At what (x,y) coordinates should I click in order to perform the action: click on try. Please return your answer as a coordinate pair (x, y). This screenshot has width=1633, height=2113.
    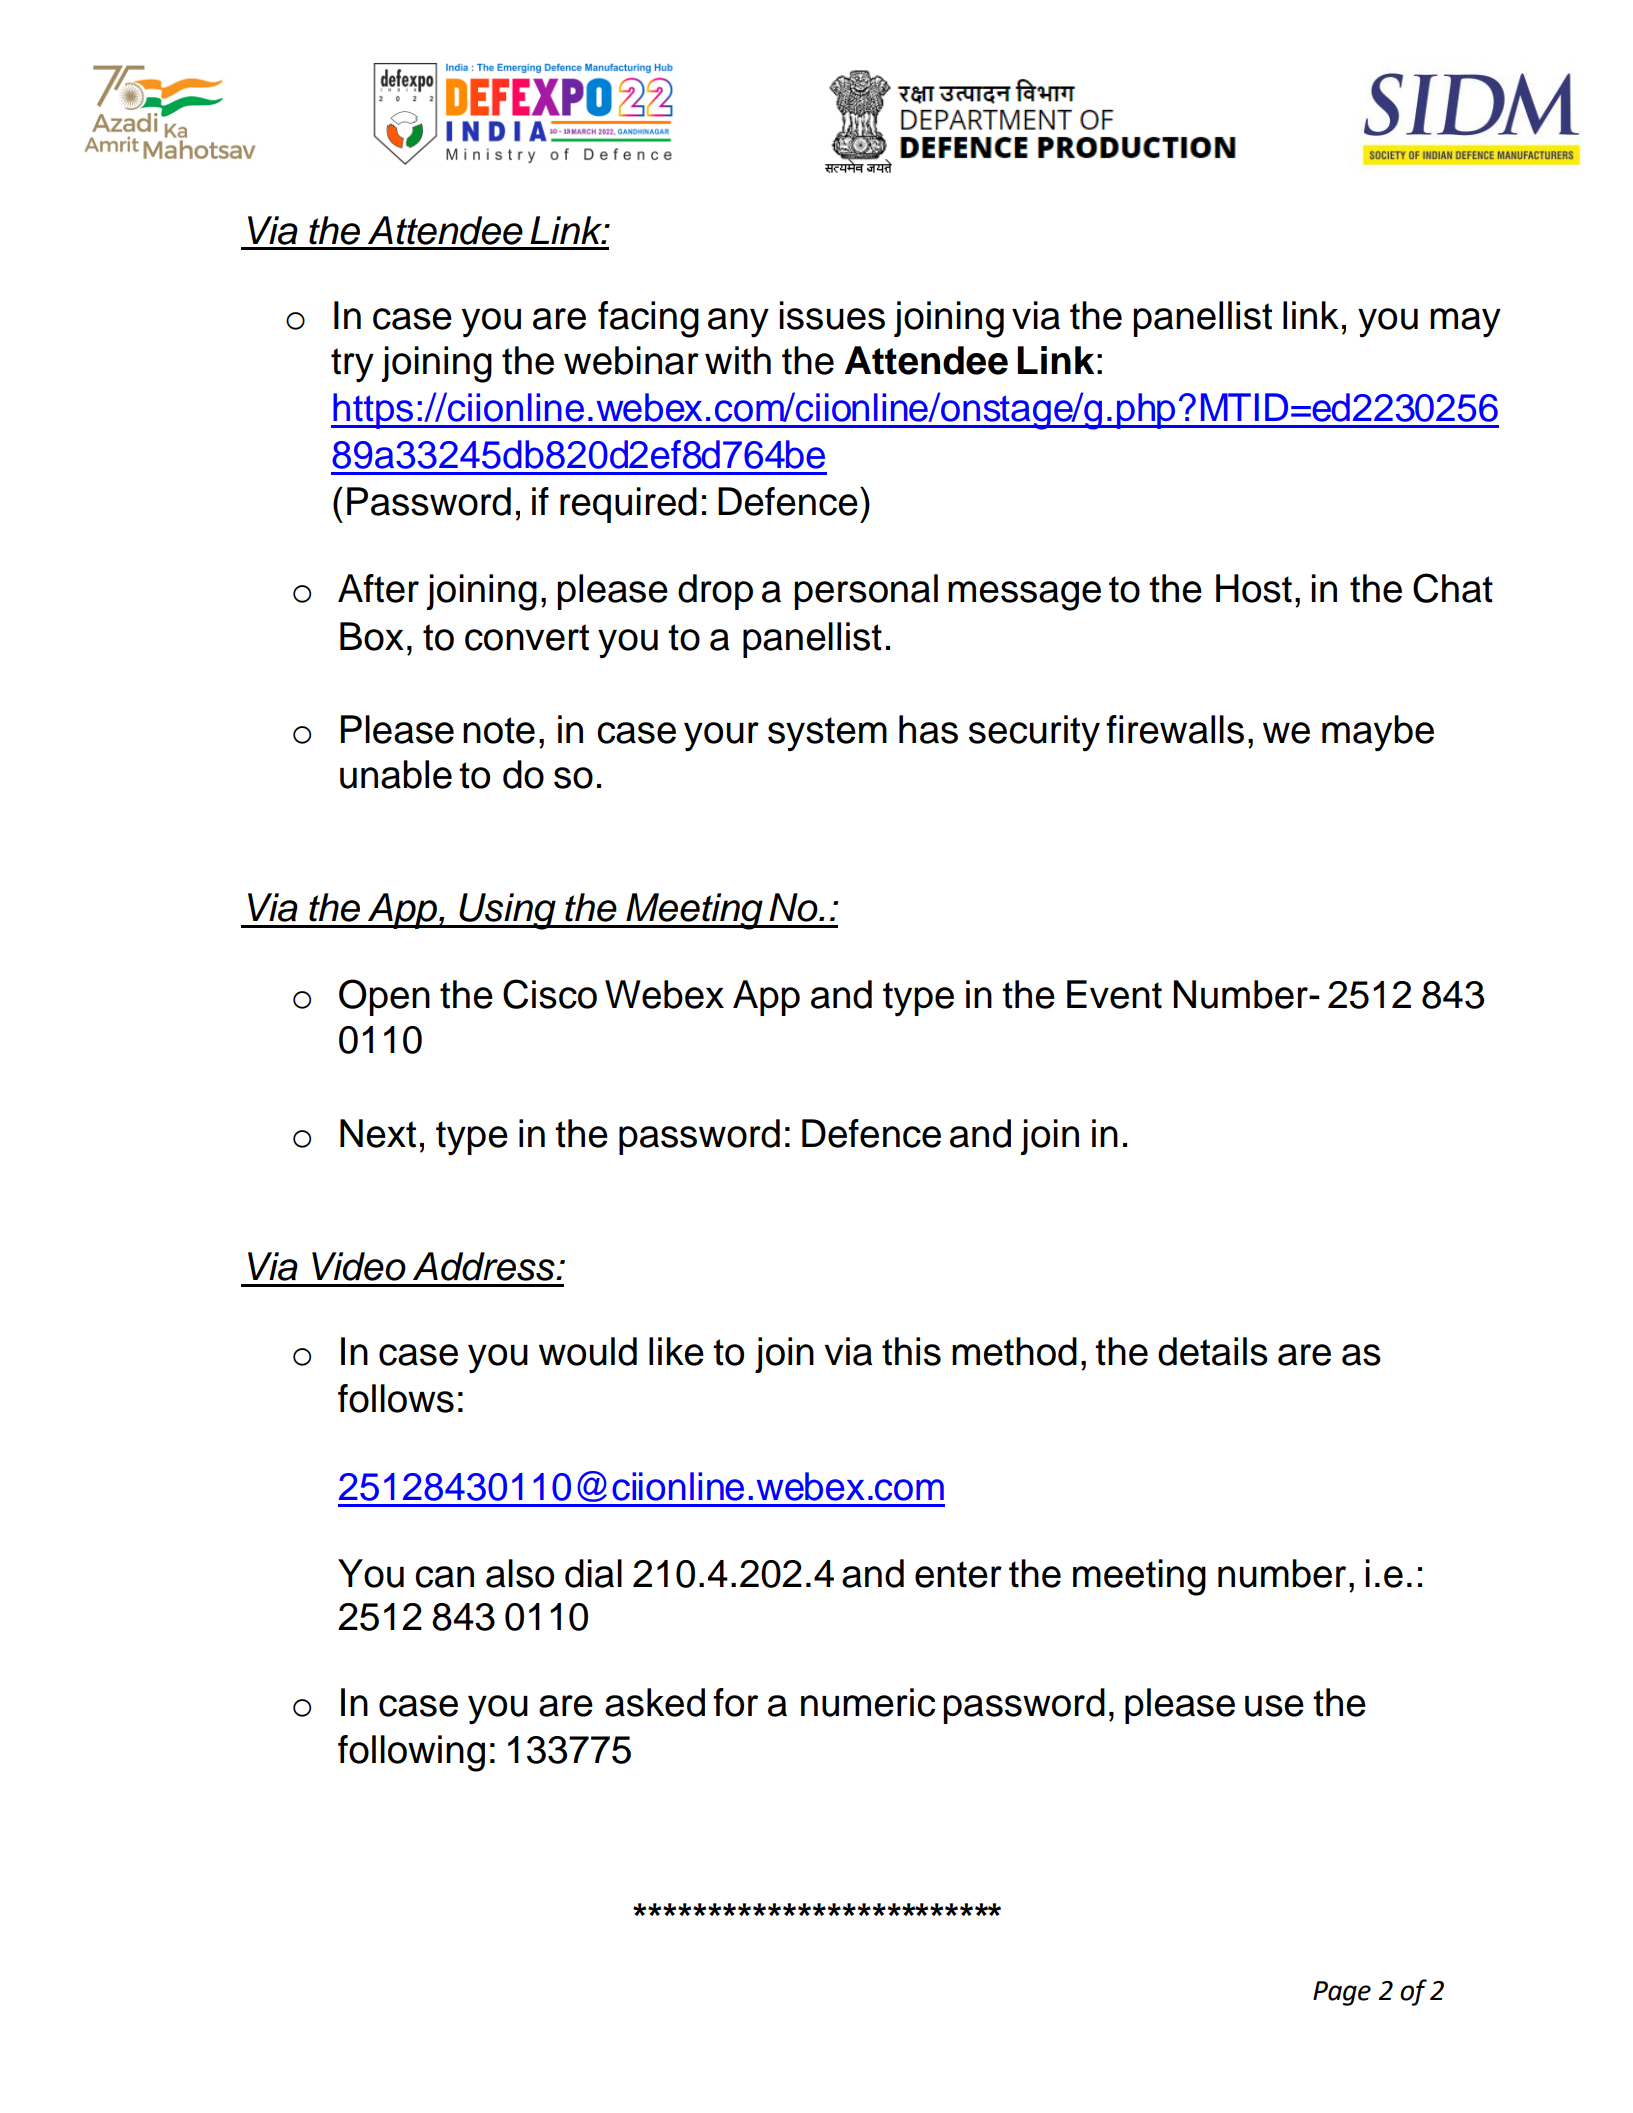
    Looking at the image, I should click on (352, 365).
